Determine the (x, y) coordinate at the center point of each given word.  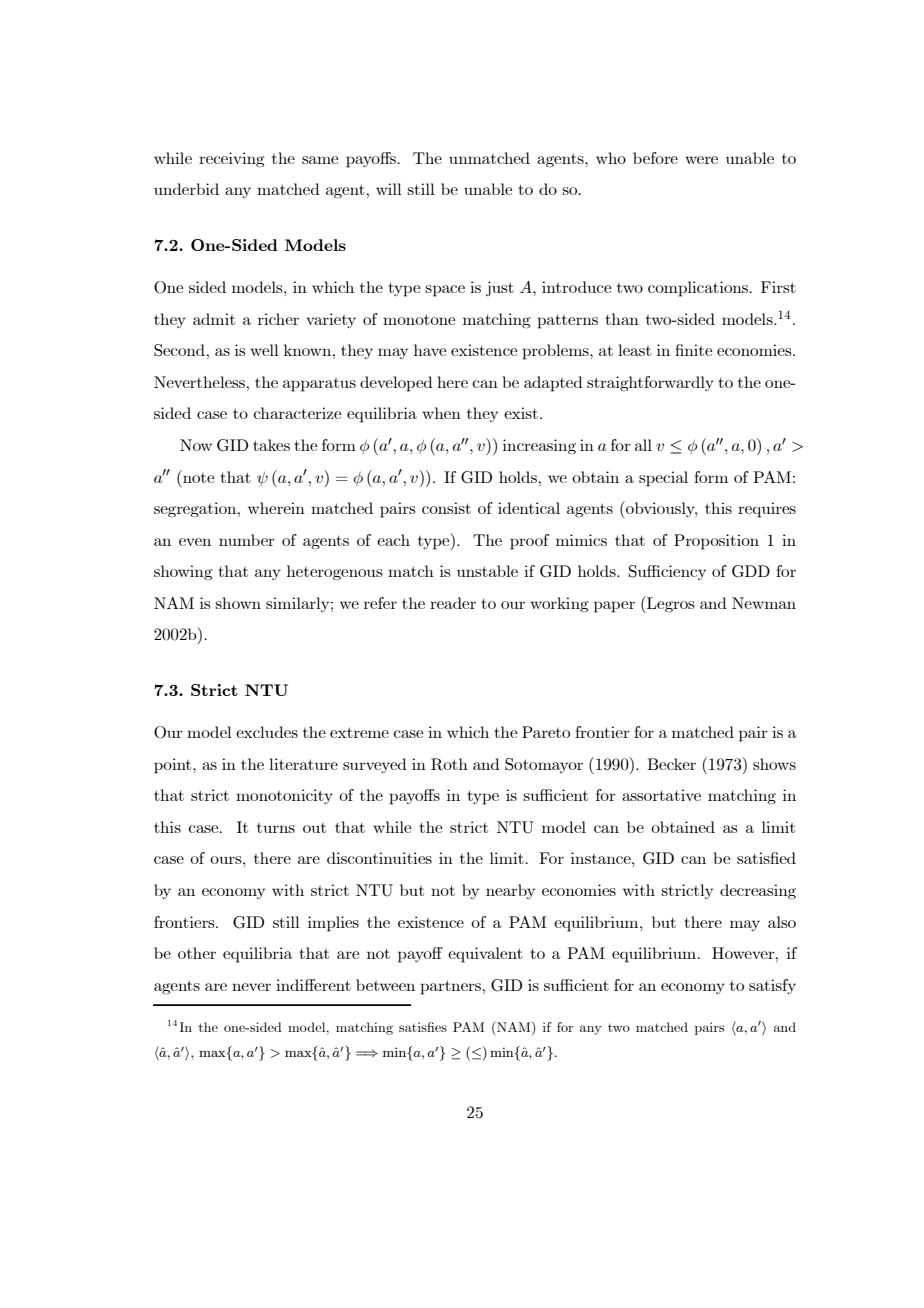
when (441, 413)
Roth (449, 764)
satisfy (772, 986)
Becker (671, 764)
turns (276, 828)
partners (451, 987)
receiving (232, 160)
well (264, 350)
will (389, 189)
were (701, 160)
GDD (751, 571)
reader (453, 603)
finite (693, 350)
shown (238, 603)
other (197, 953)
